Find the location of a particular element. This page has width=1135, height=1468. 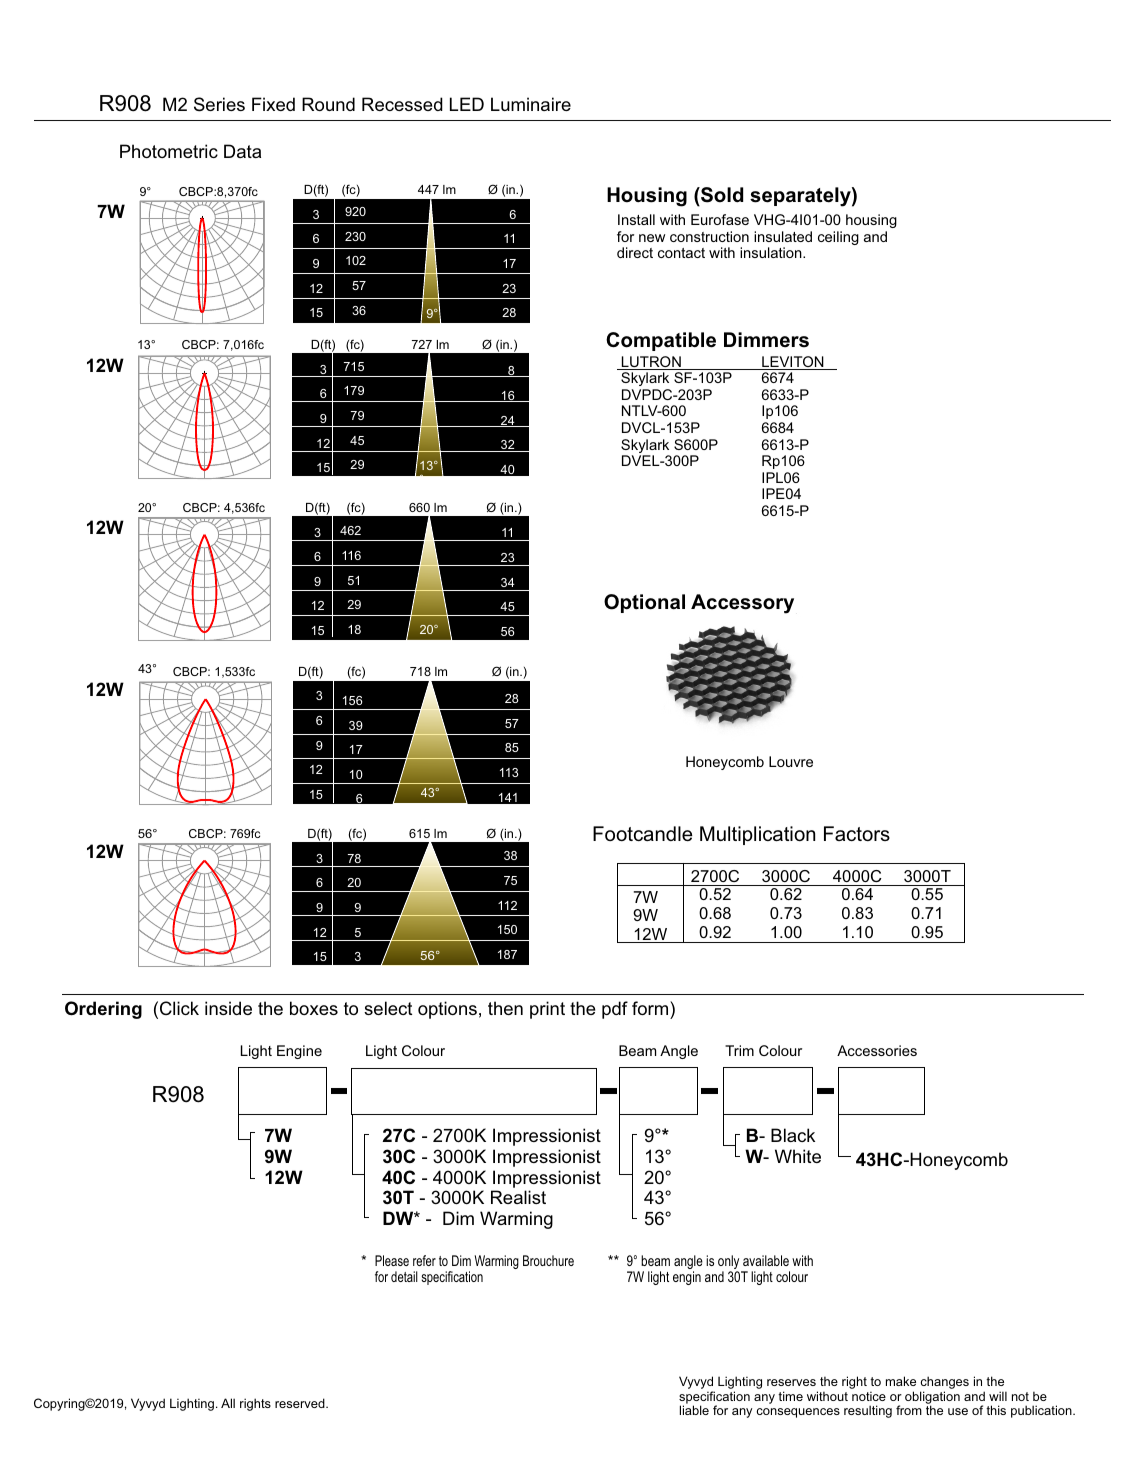

ceiling is located at coordinates (838, 238).
